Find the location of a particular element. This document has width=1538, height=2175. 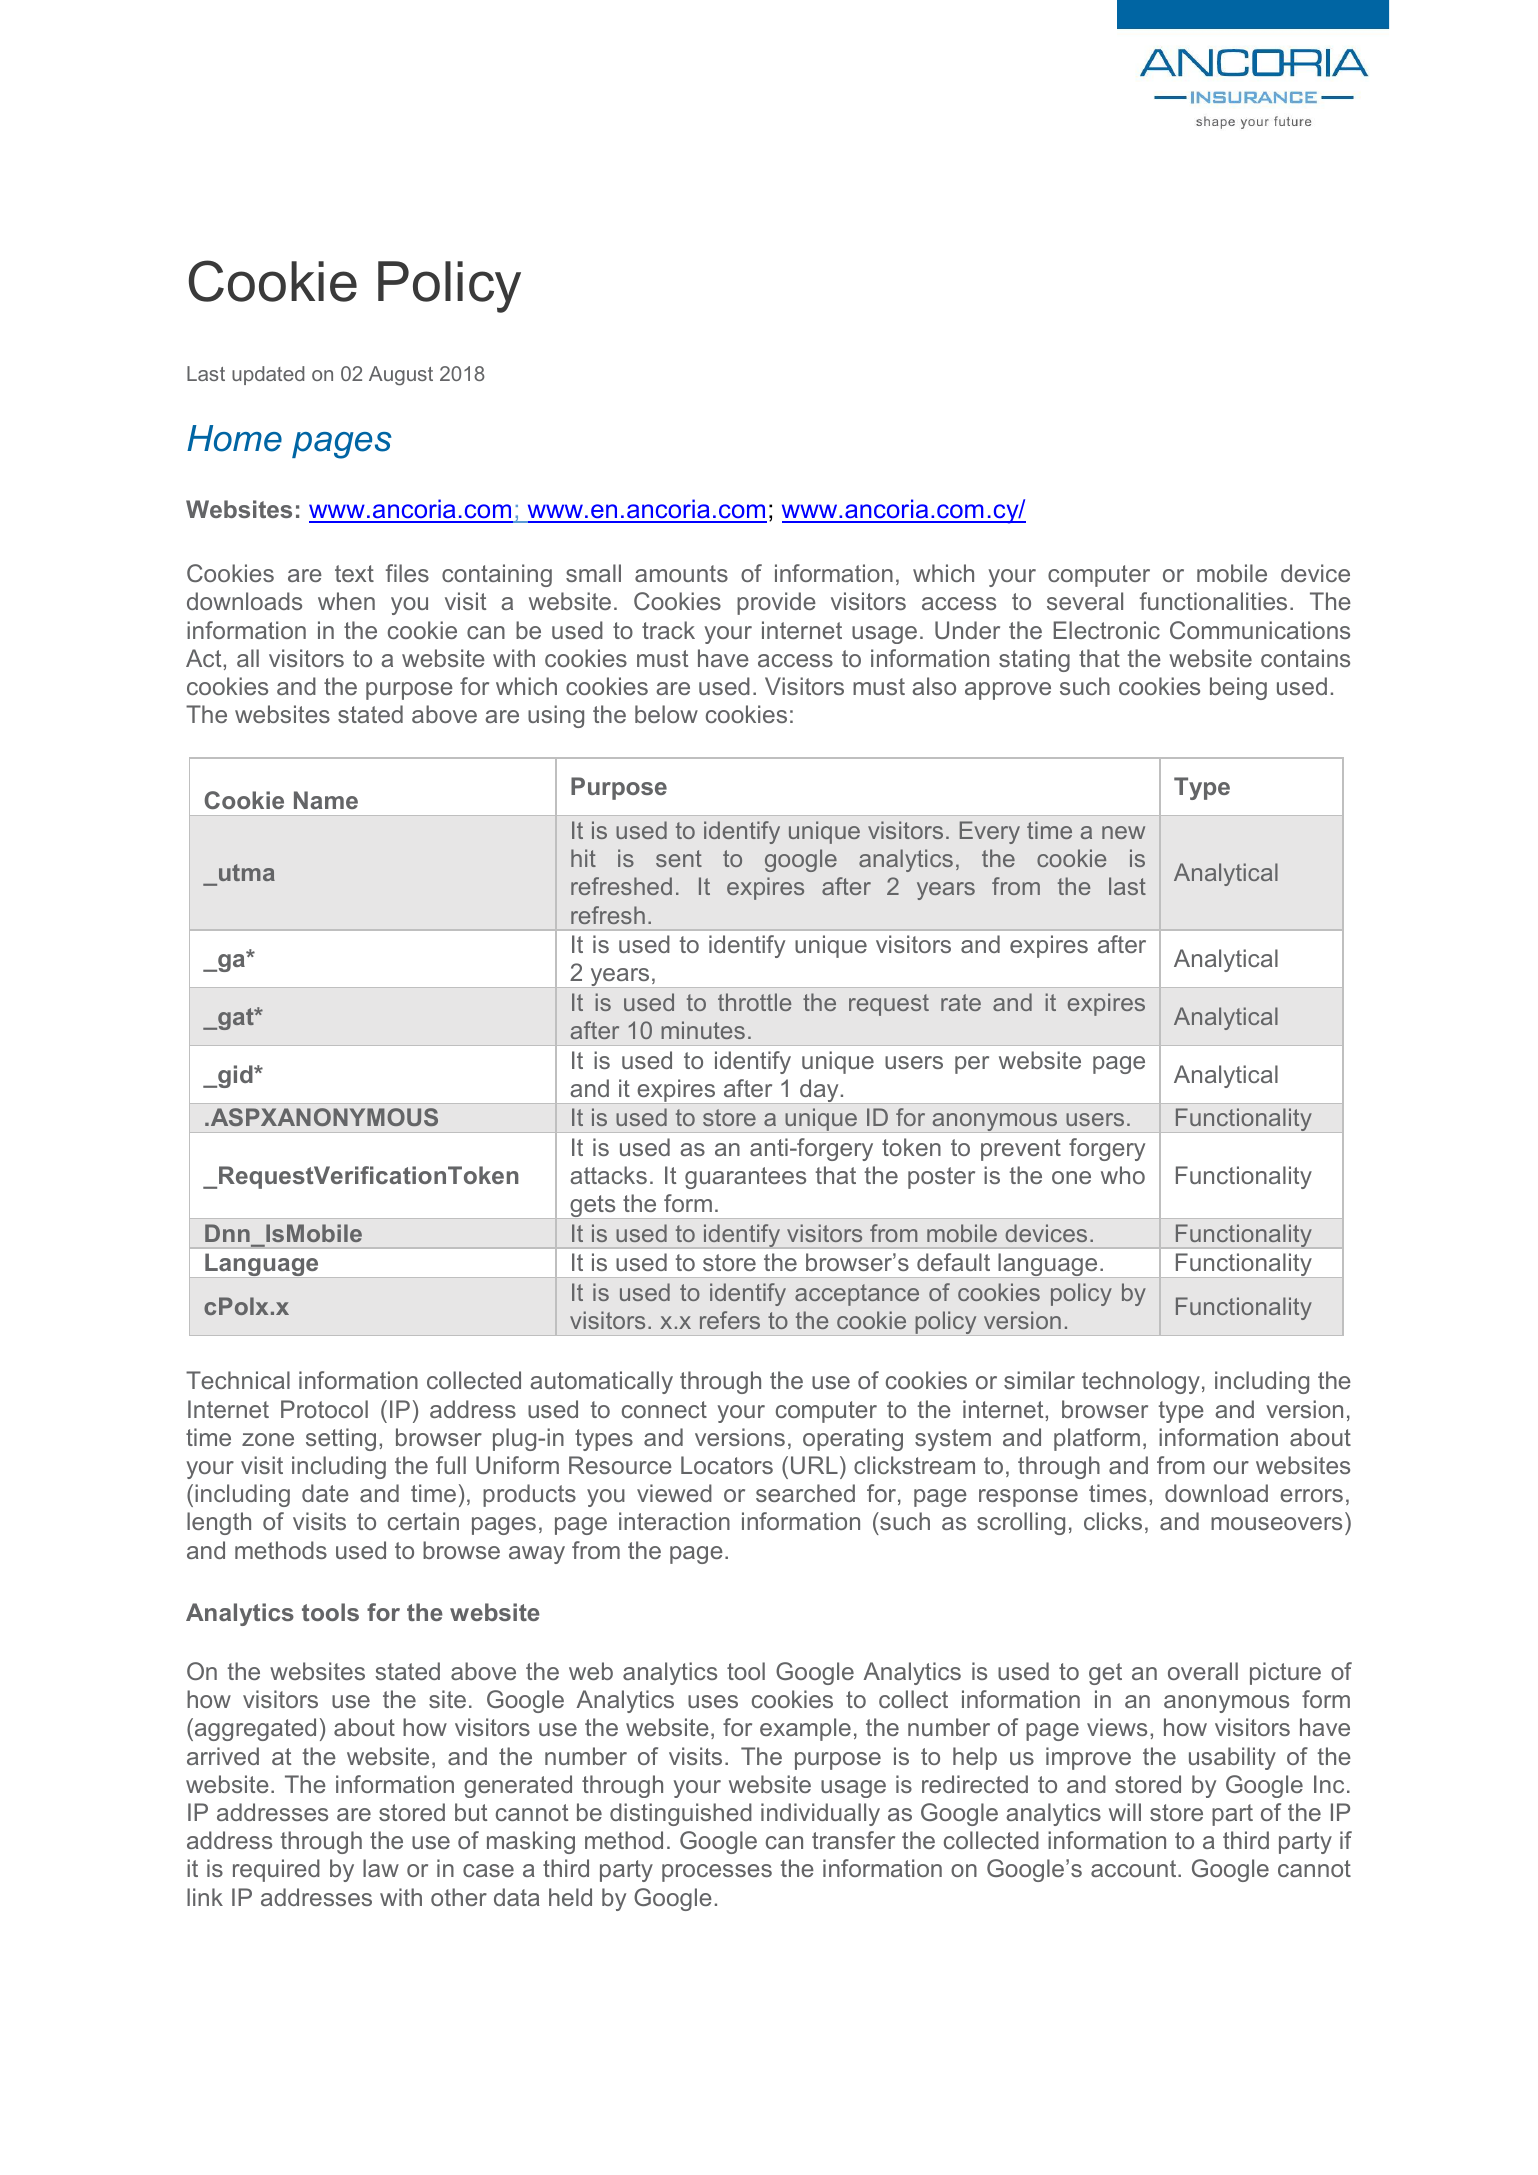

amounts is located at coordinates (681, 573).
